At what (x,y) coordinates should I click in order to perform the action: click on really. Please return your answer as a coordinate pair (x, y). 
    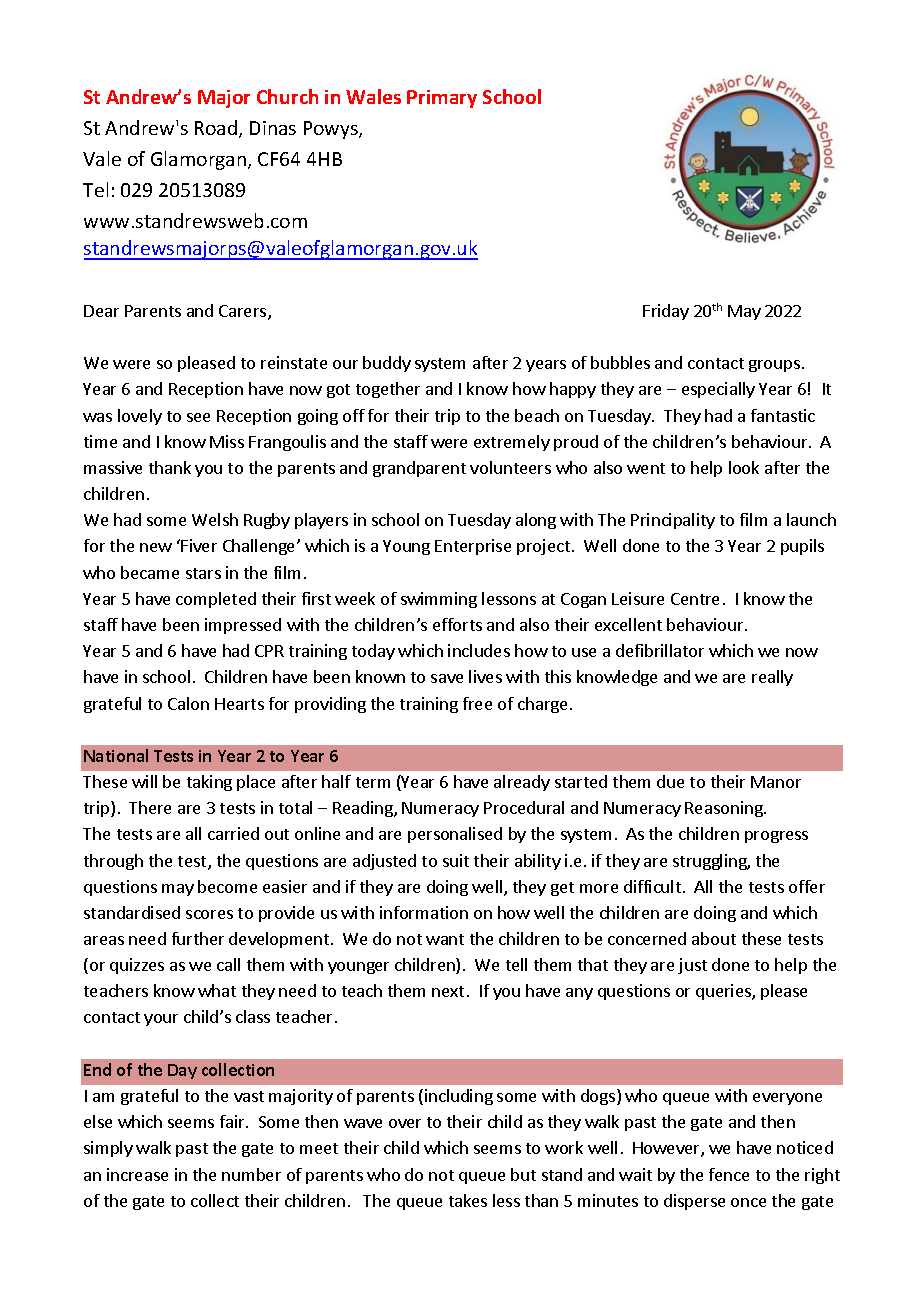
    Looking at the image, I should click on (772, 678).
